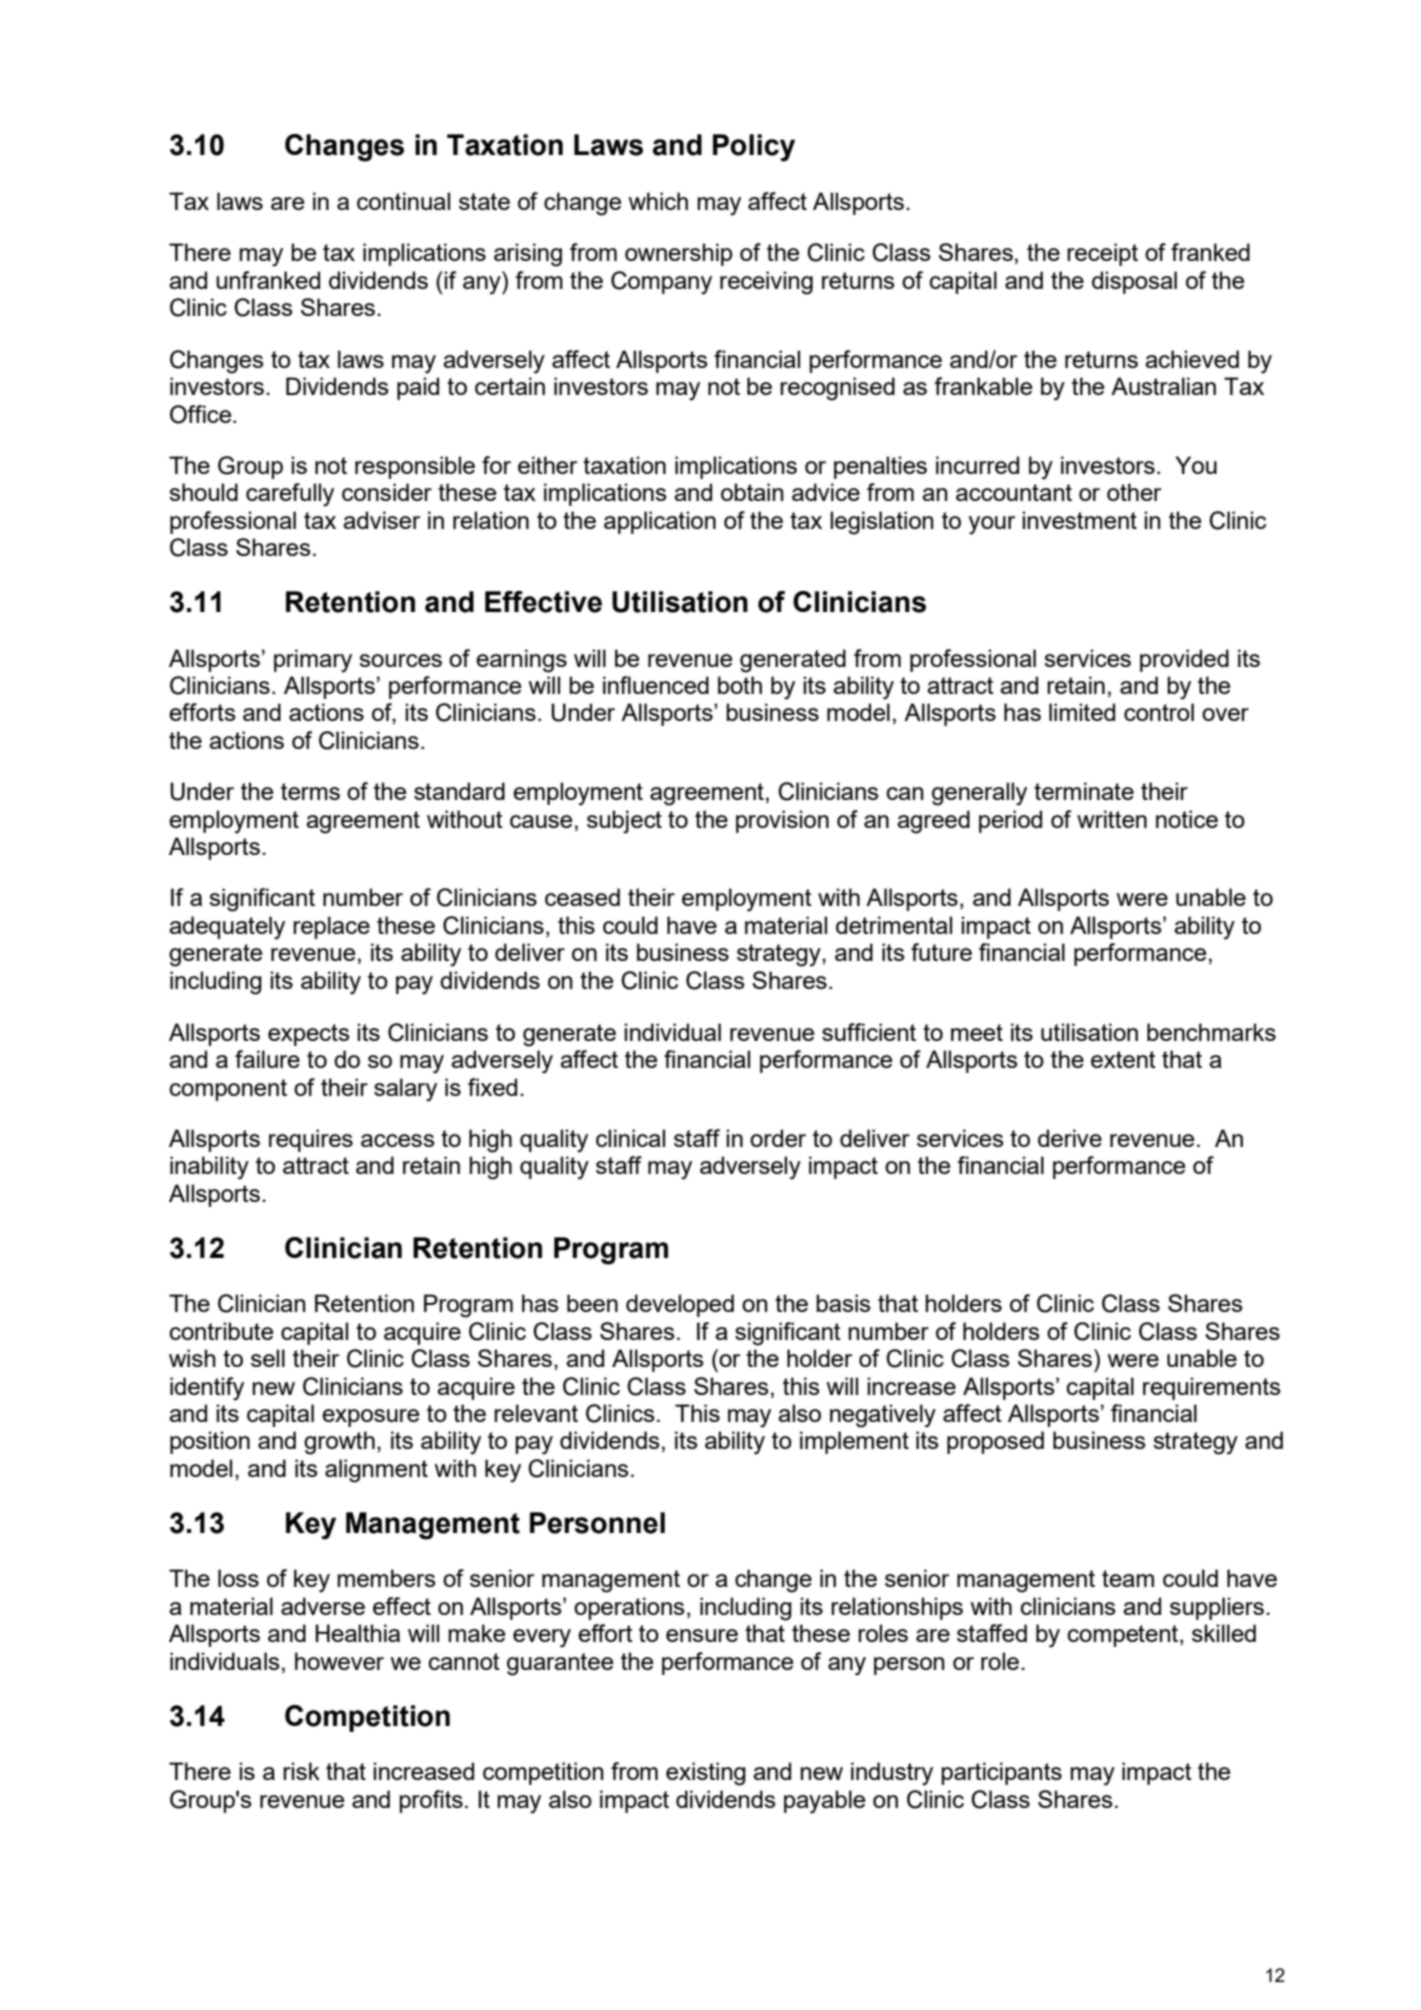 The image size is (1421, 2010). Describe the element at coordinates (1102, 254) in the screenshot. I see `receipt` at that location.
